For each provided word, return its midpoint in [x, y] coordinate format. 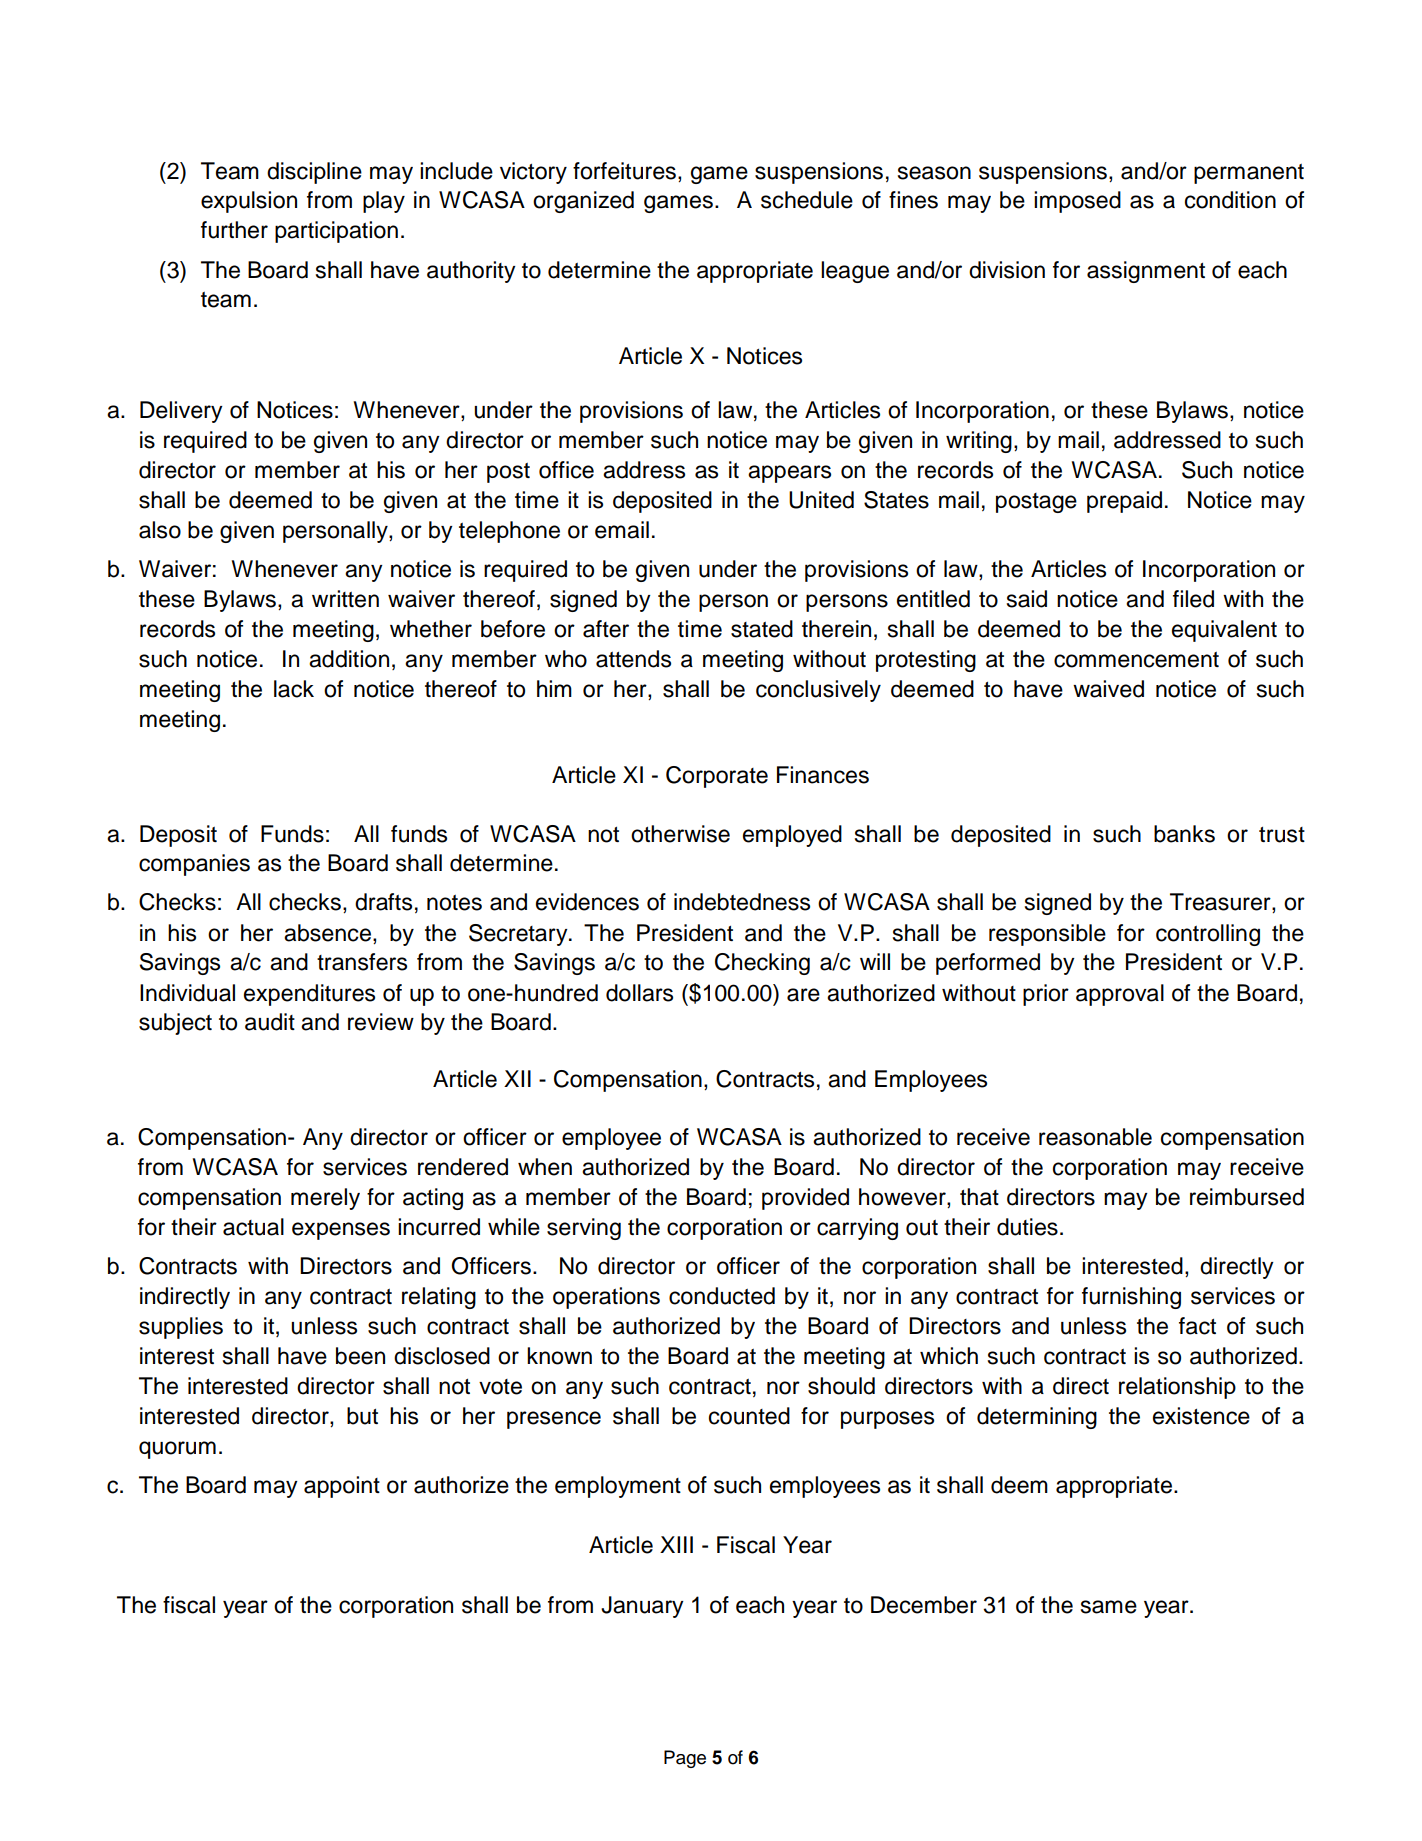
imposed [1077, 202]
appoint [342, 1487]
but [362, 1416]
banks [1184, 834]
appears [789, 474]
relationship [1177, 1388]
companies [194, 865]
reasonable [1095, 1137]
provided [805, 1199]
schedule [807, 200]
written [345, 599]
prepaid [1124, 502]
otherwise [680, 834]
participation [336, 232]
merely [325, 1199]
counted [749, 1416]
